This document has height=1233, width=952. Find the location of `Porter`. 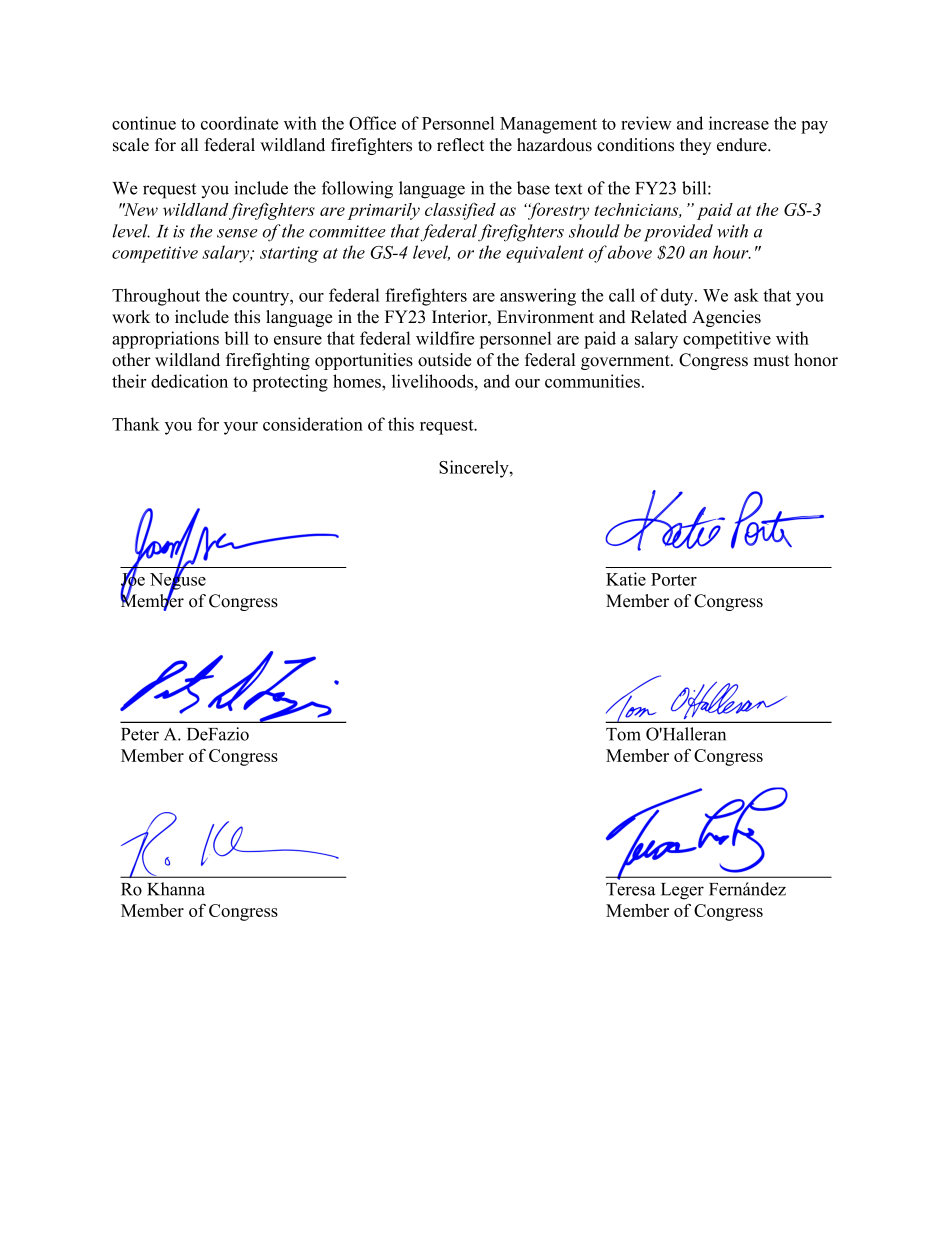

Porter is located at coordinates (674, 579).
